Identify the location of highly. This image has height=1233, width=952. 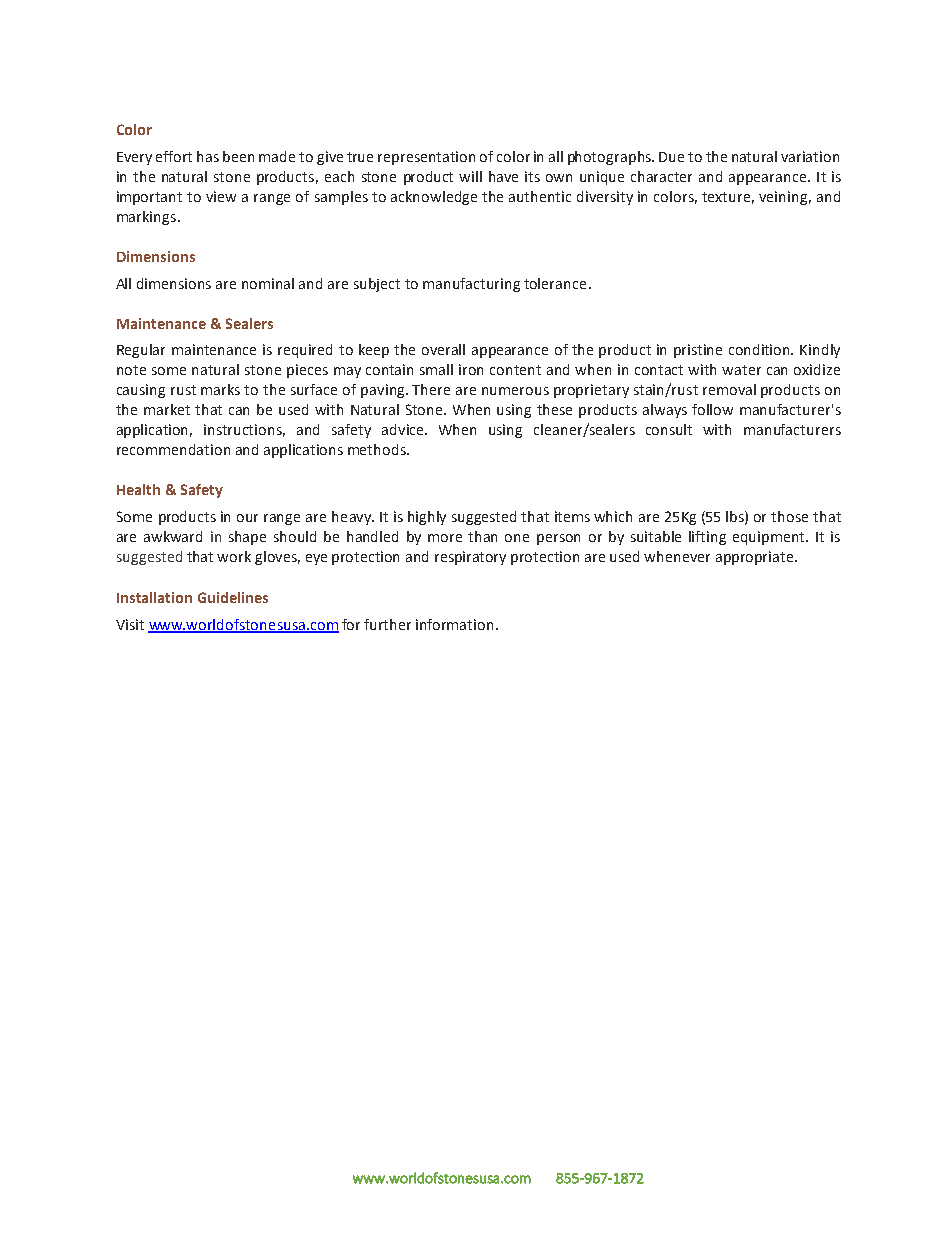
(427, 518).
